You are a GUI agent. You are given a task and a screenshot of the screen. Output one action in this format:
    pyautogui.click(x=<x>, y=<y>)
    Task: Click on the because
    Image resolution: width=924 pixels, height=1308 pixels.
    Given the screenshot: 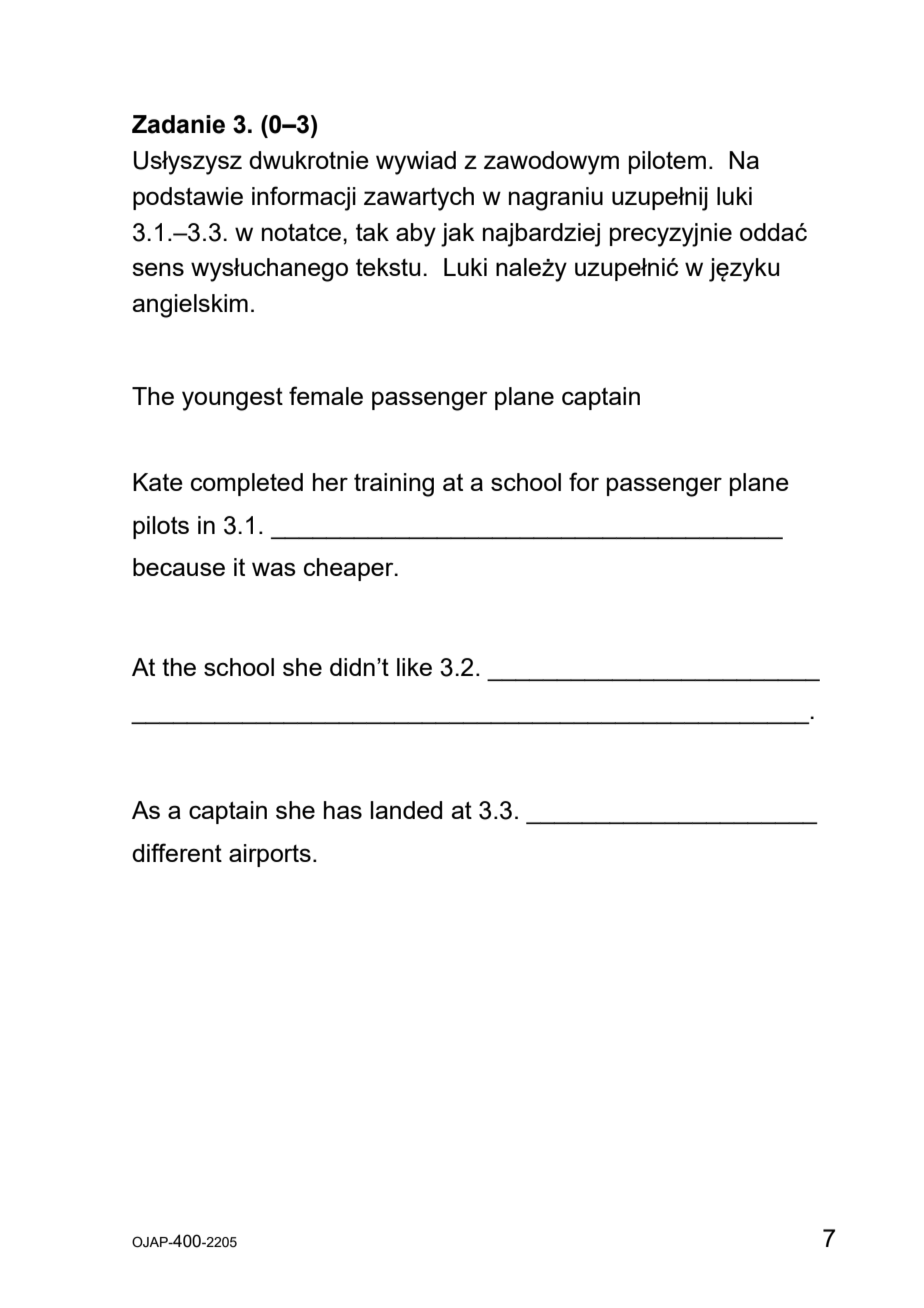 What is the action you would take?
    pyautogui.click(x=179, y=567)
